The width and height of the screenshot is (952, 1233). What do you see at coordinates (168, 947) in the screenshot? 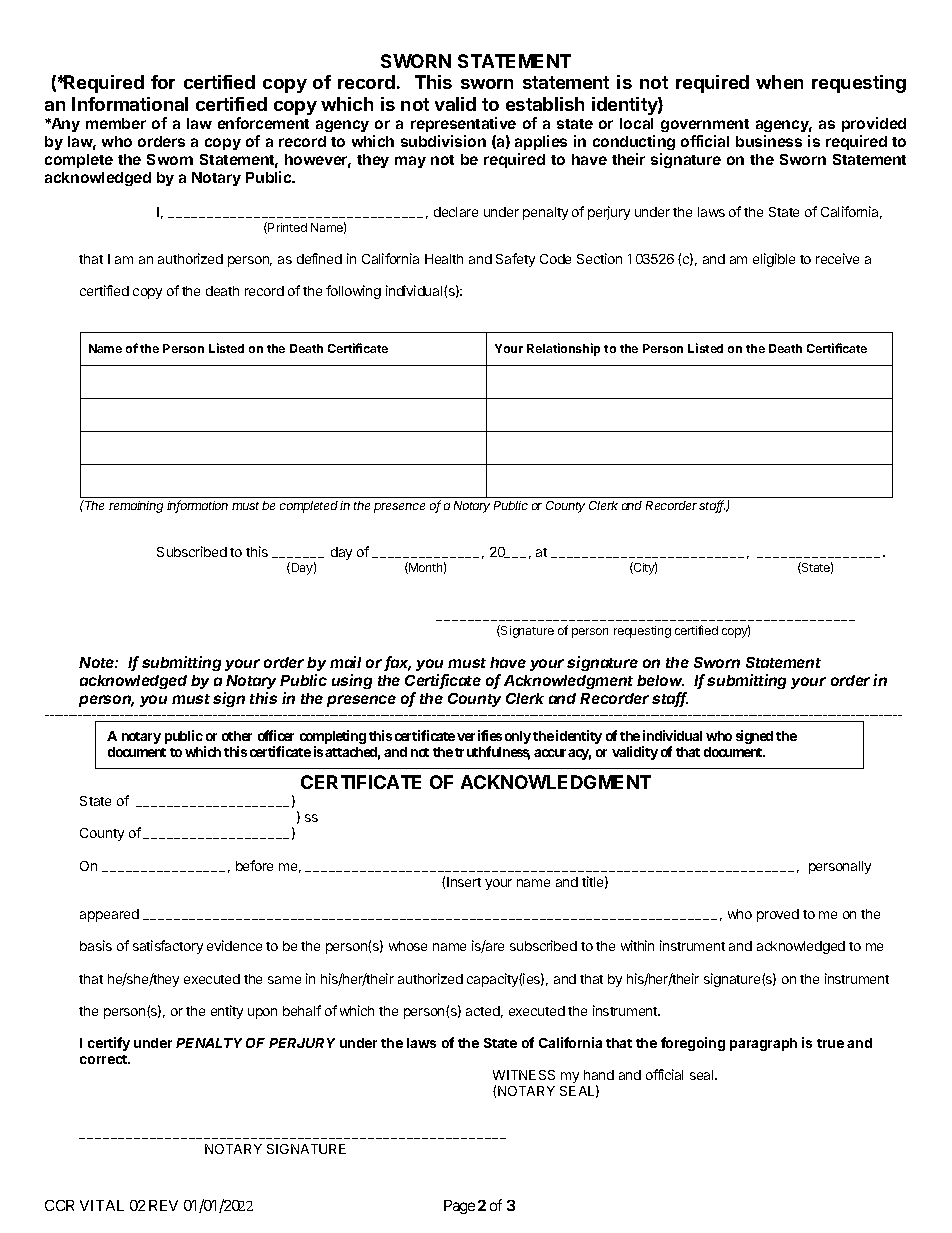
I see `satisfactory` at bounding box center [168, 947].
